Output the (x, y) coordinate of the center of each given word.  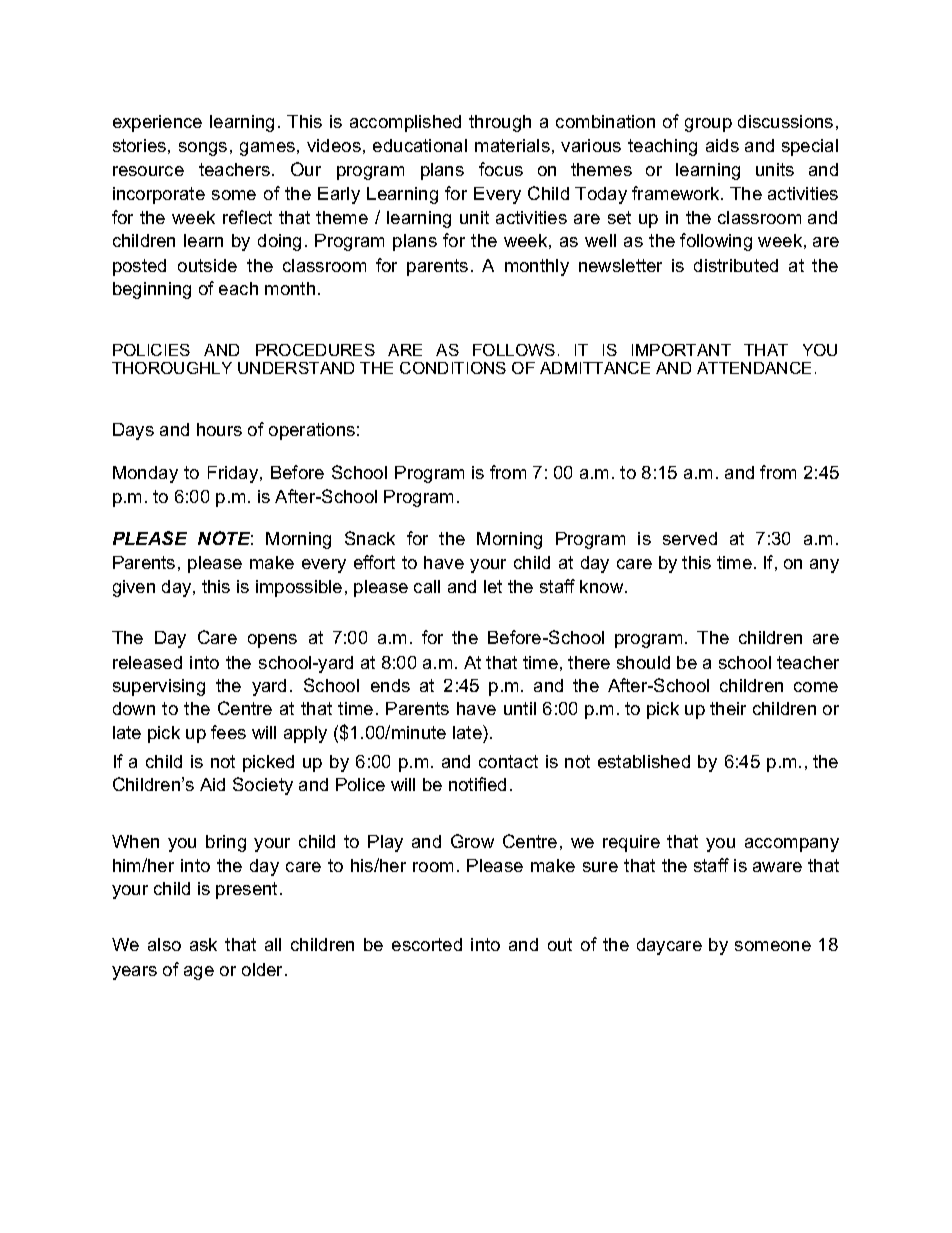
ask (203, 944)
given (134, 588)
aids (722, 145)
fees (228, 732)
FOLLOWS (514, 350)
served (690, 538)
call (427, 586)
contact (508, 761)
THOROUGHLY (172, 368)
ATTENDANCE (754, 368)
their (728, 708)
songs (203, 149)
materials (512, 145)
